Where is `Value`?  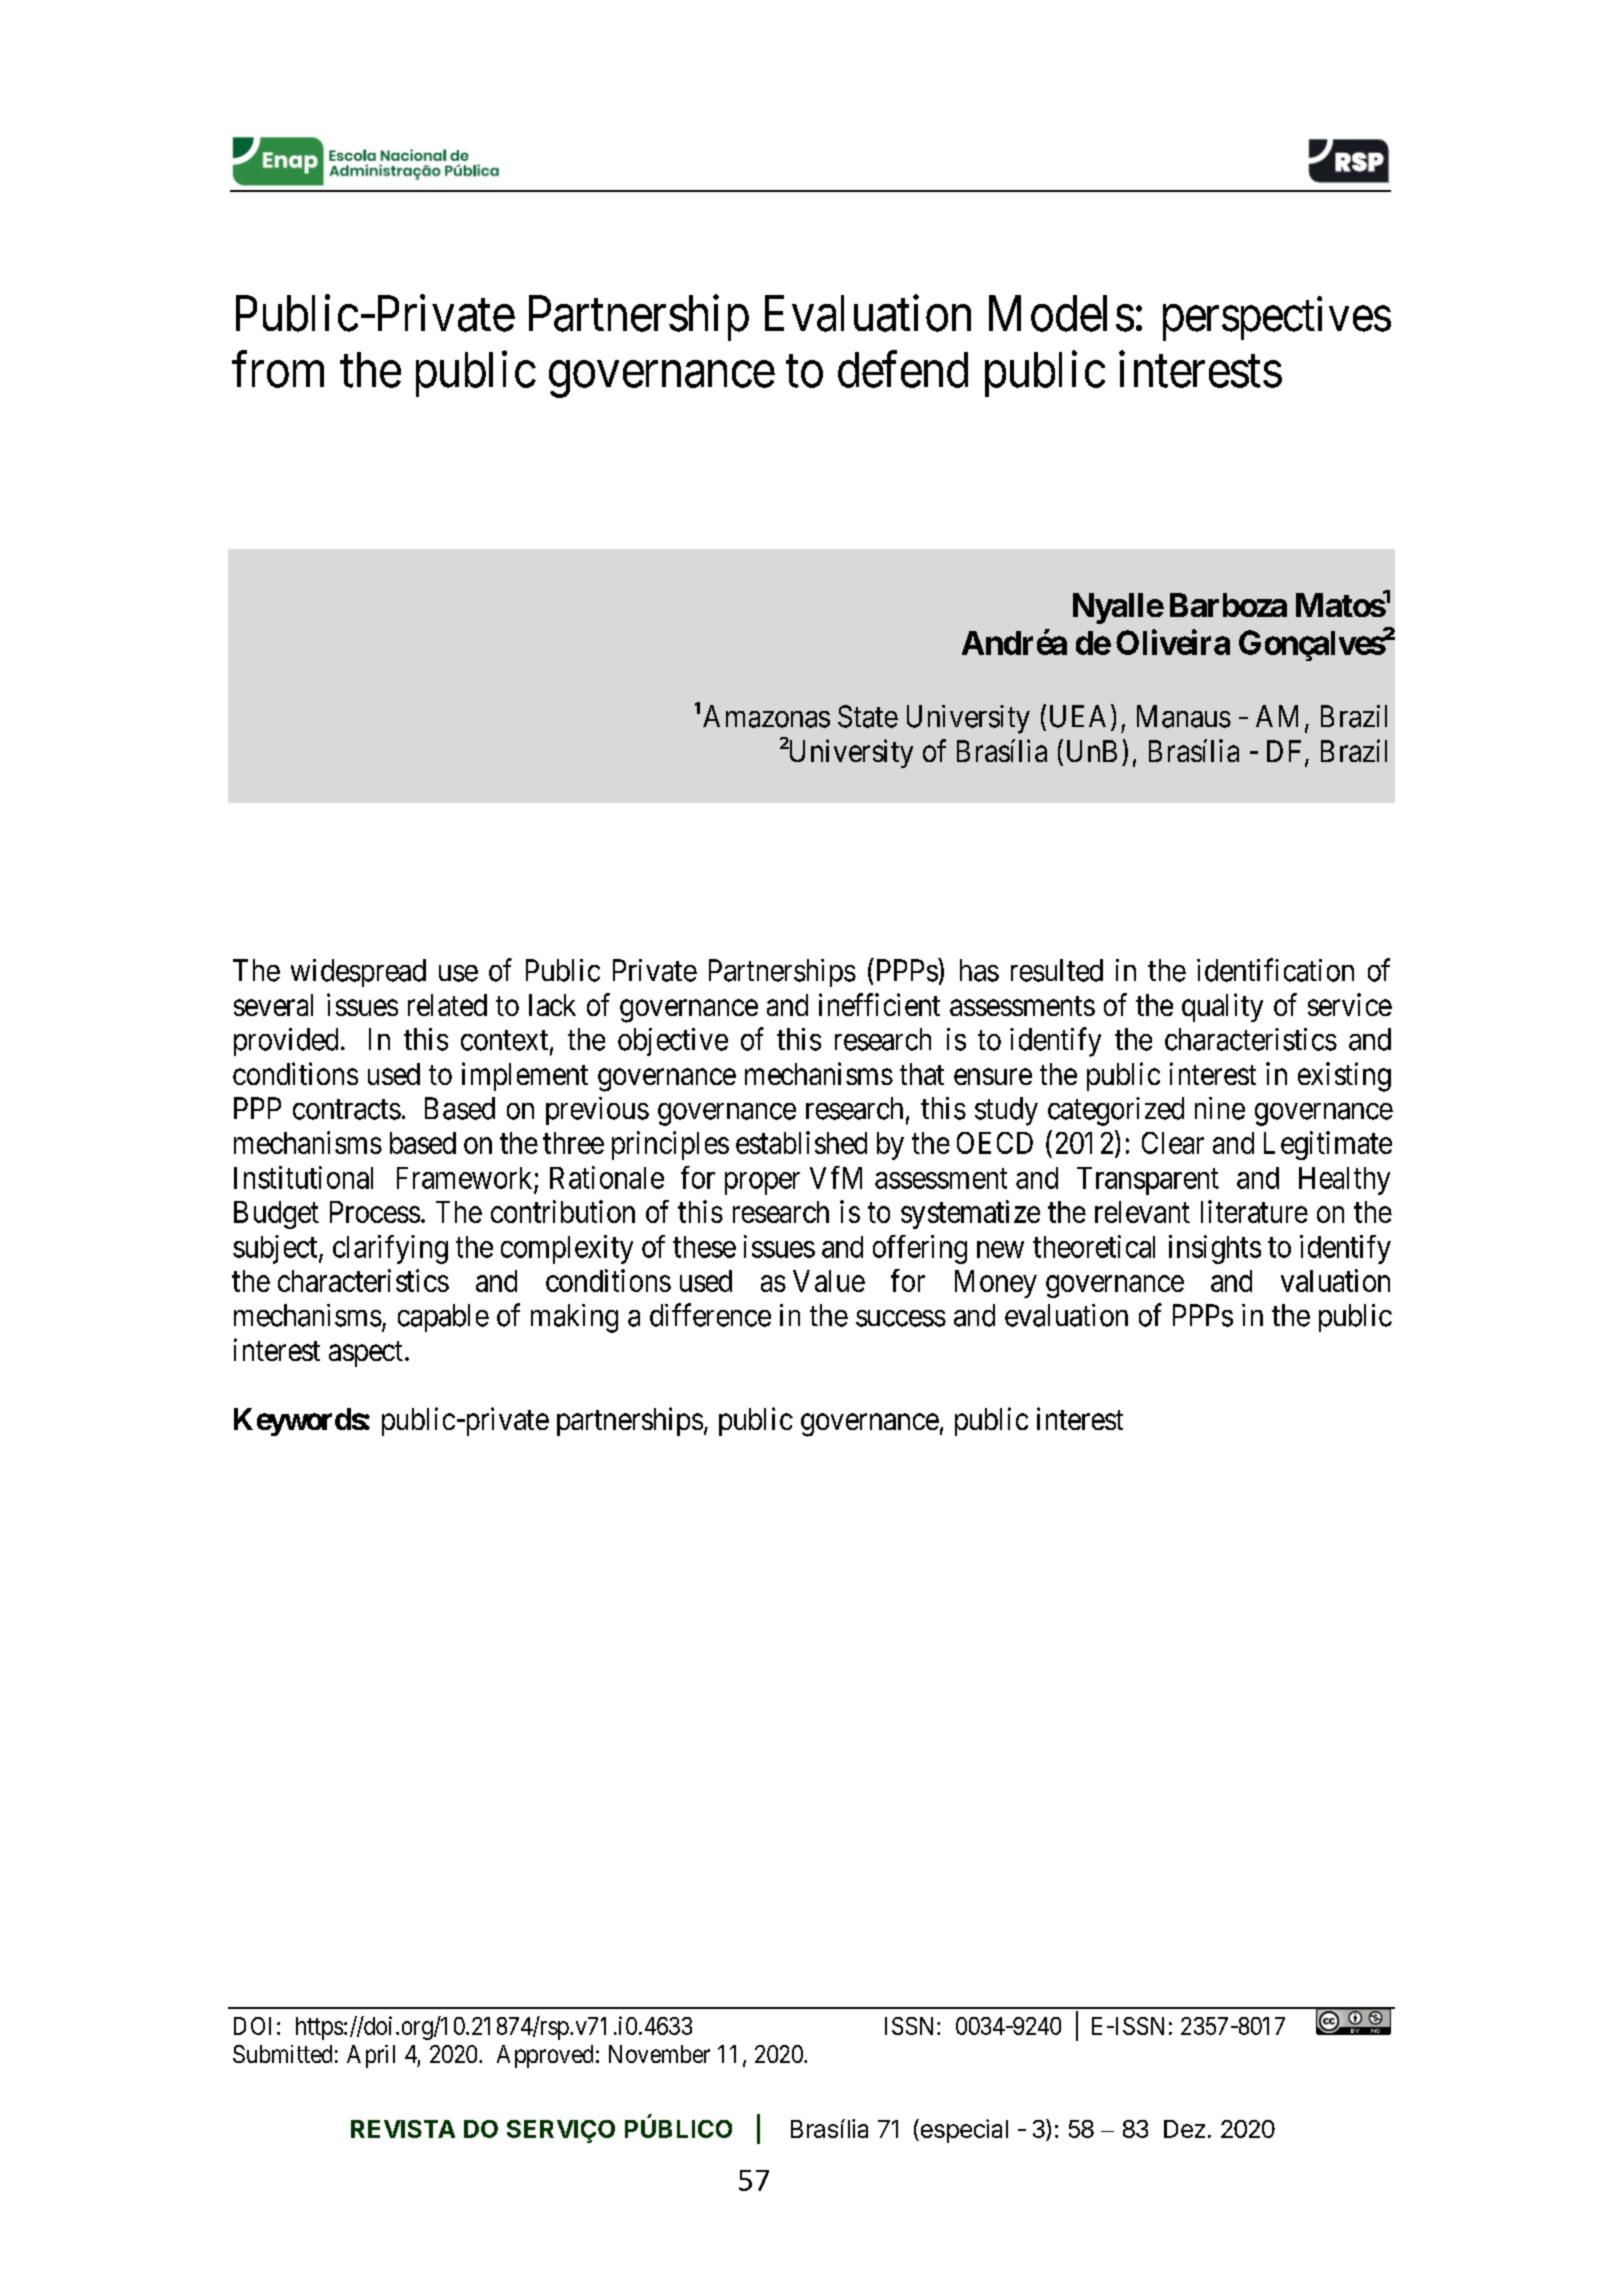
Value is located at coordinates (829, 1281).
